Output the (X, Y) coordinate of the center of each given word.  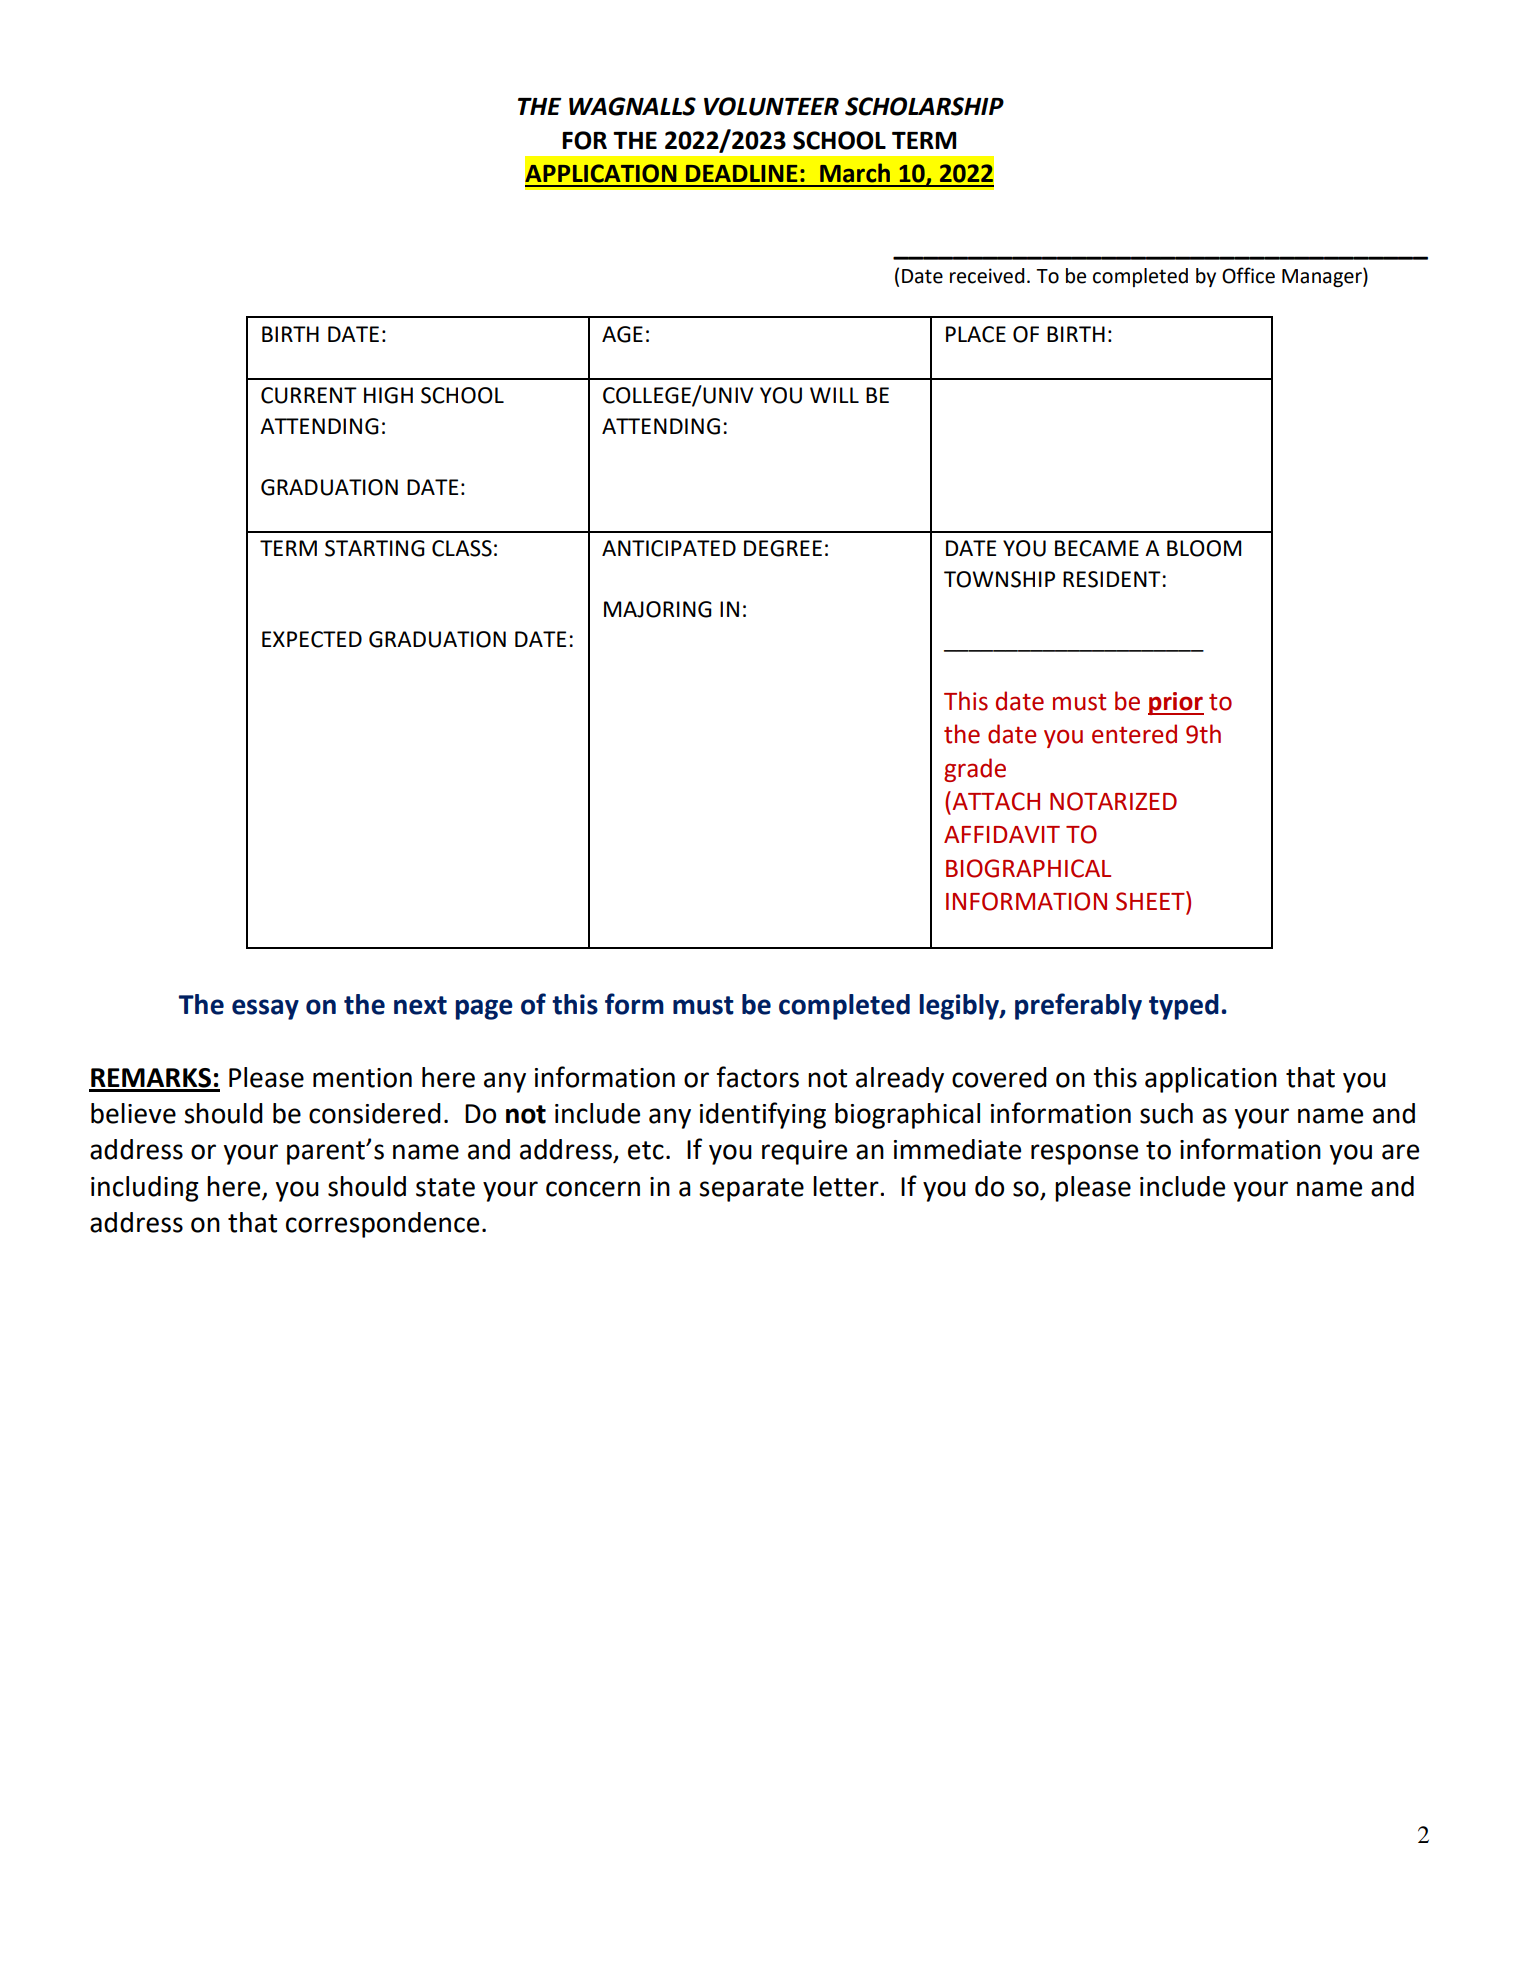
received (987, 276)
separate (751, 1190)
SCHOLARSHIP (924, 106)
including (145, 1189)
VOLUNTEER (771, 106)
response (1084, 1154)
